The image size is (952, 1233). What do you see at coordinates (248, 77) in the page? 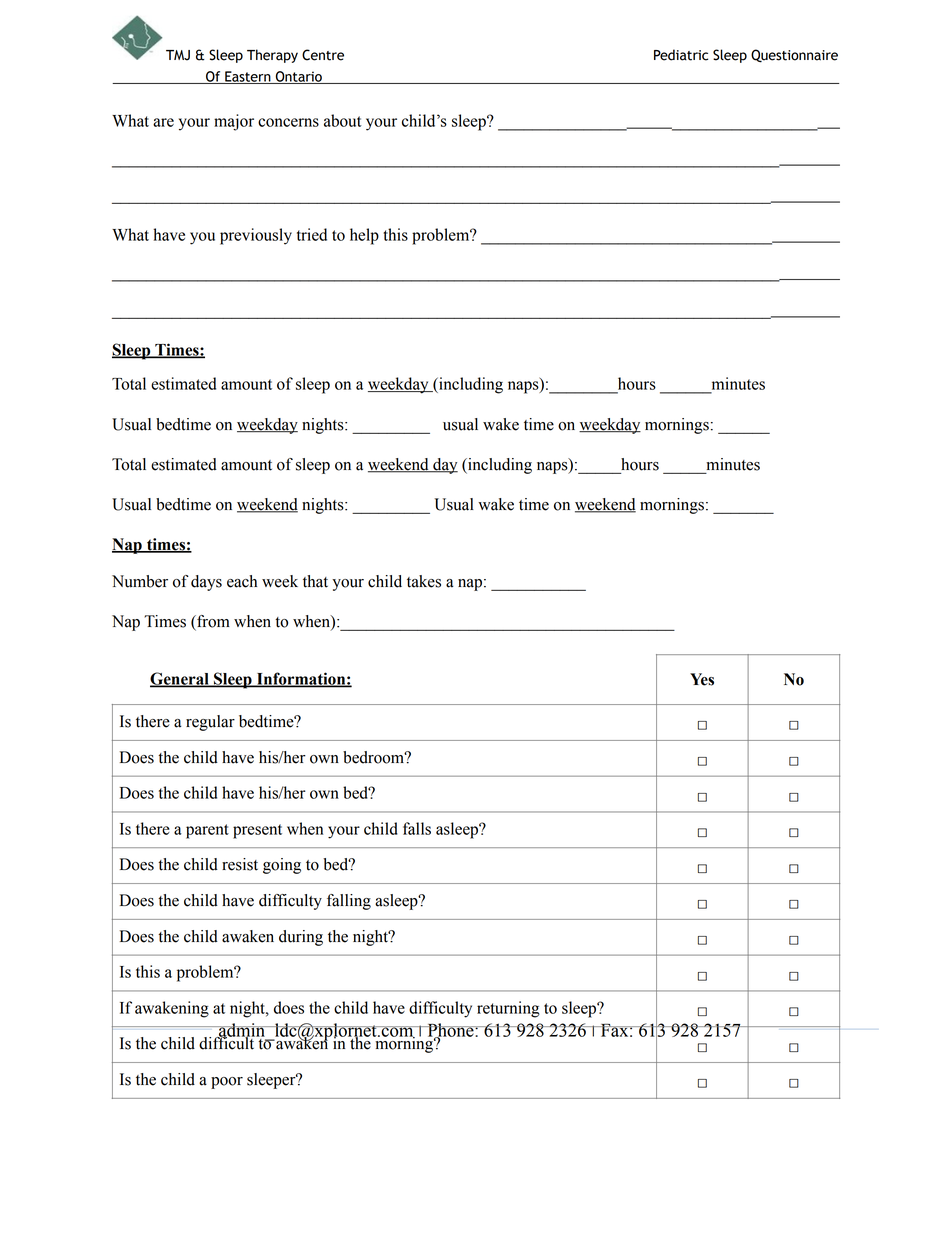
I see `Eastern` at bounding box center [248, 77].
